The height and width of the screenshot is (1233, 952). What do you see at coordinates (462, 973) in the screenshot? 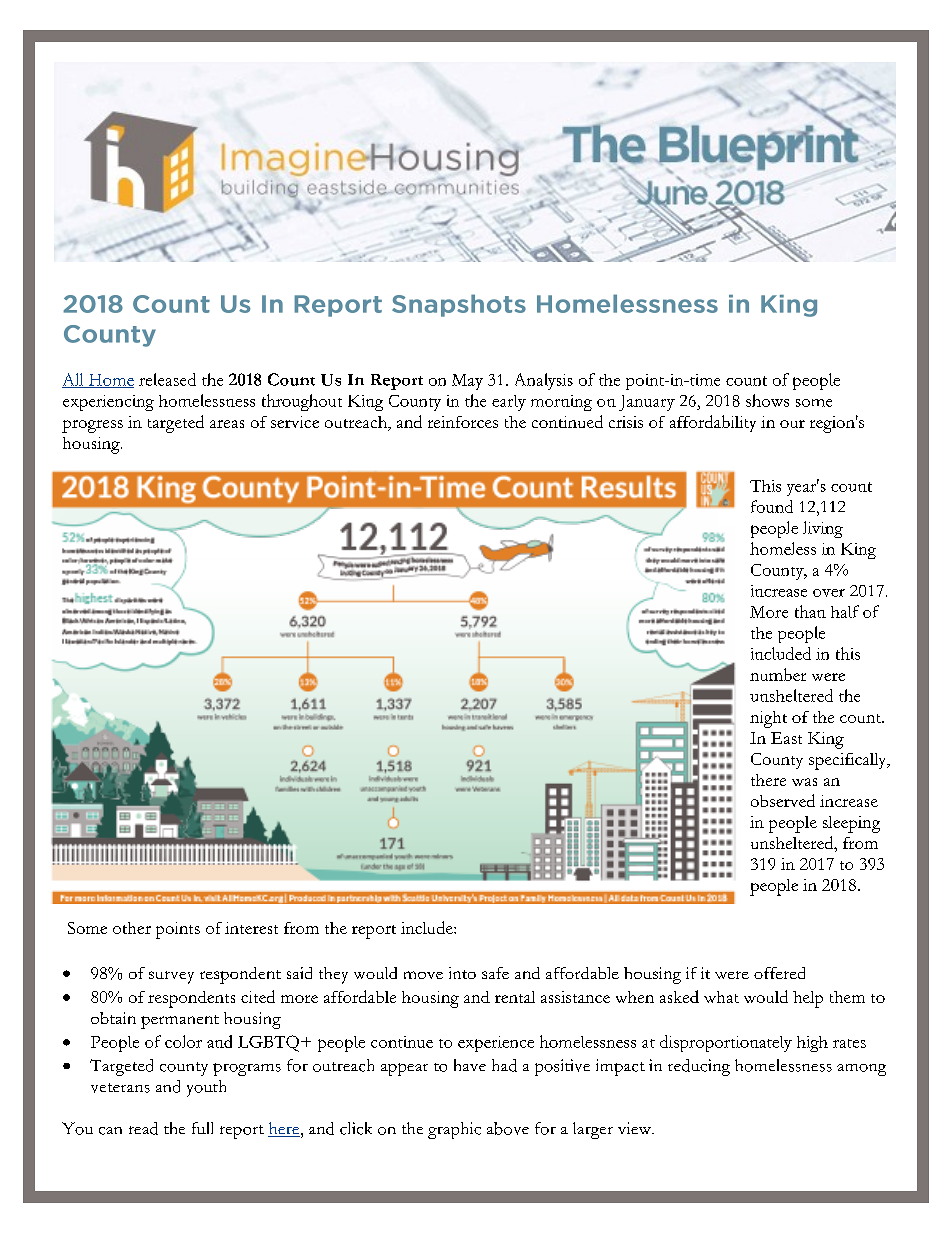
I see `into` at bounding box center [462, 973].
